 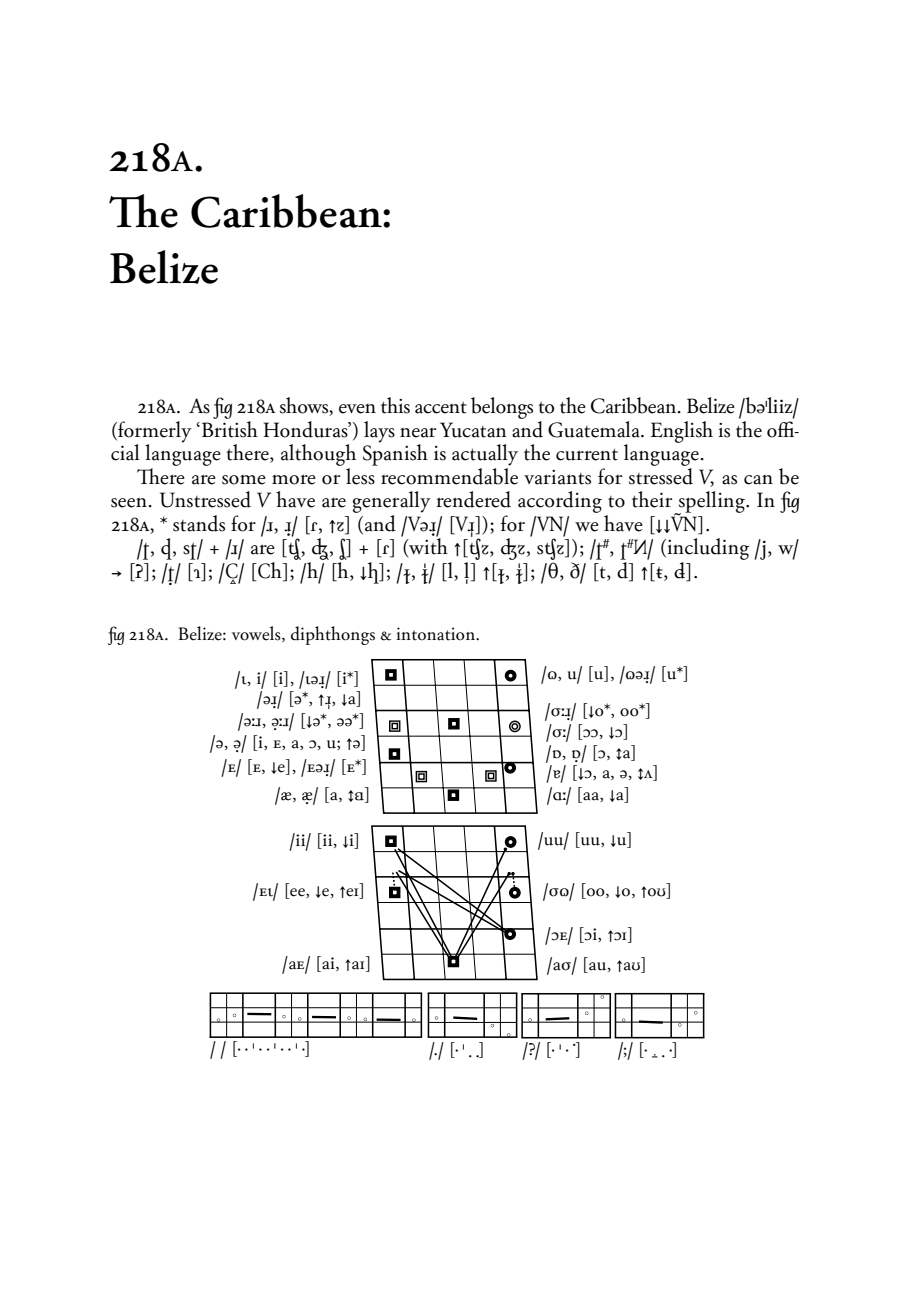 I want to click on spelling, so click(x=712, y=503).
